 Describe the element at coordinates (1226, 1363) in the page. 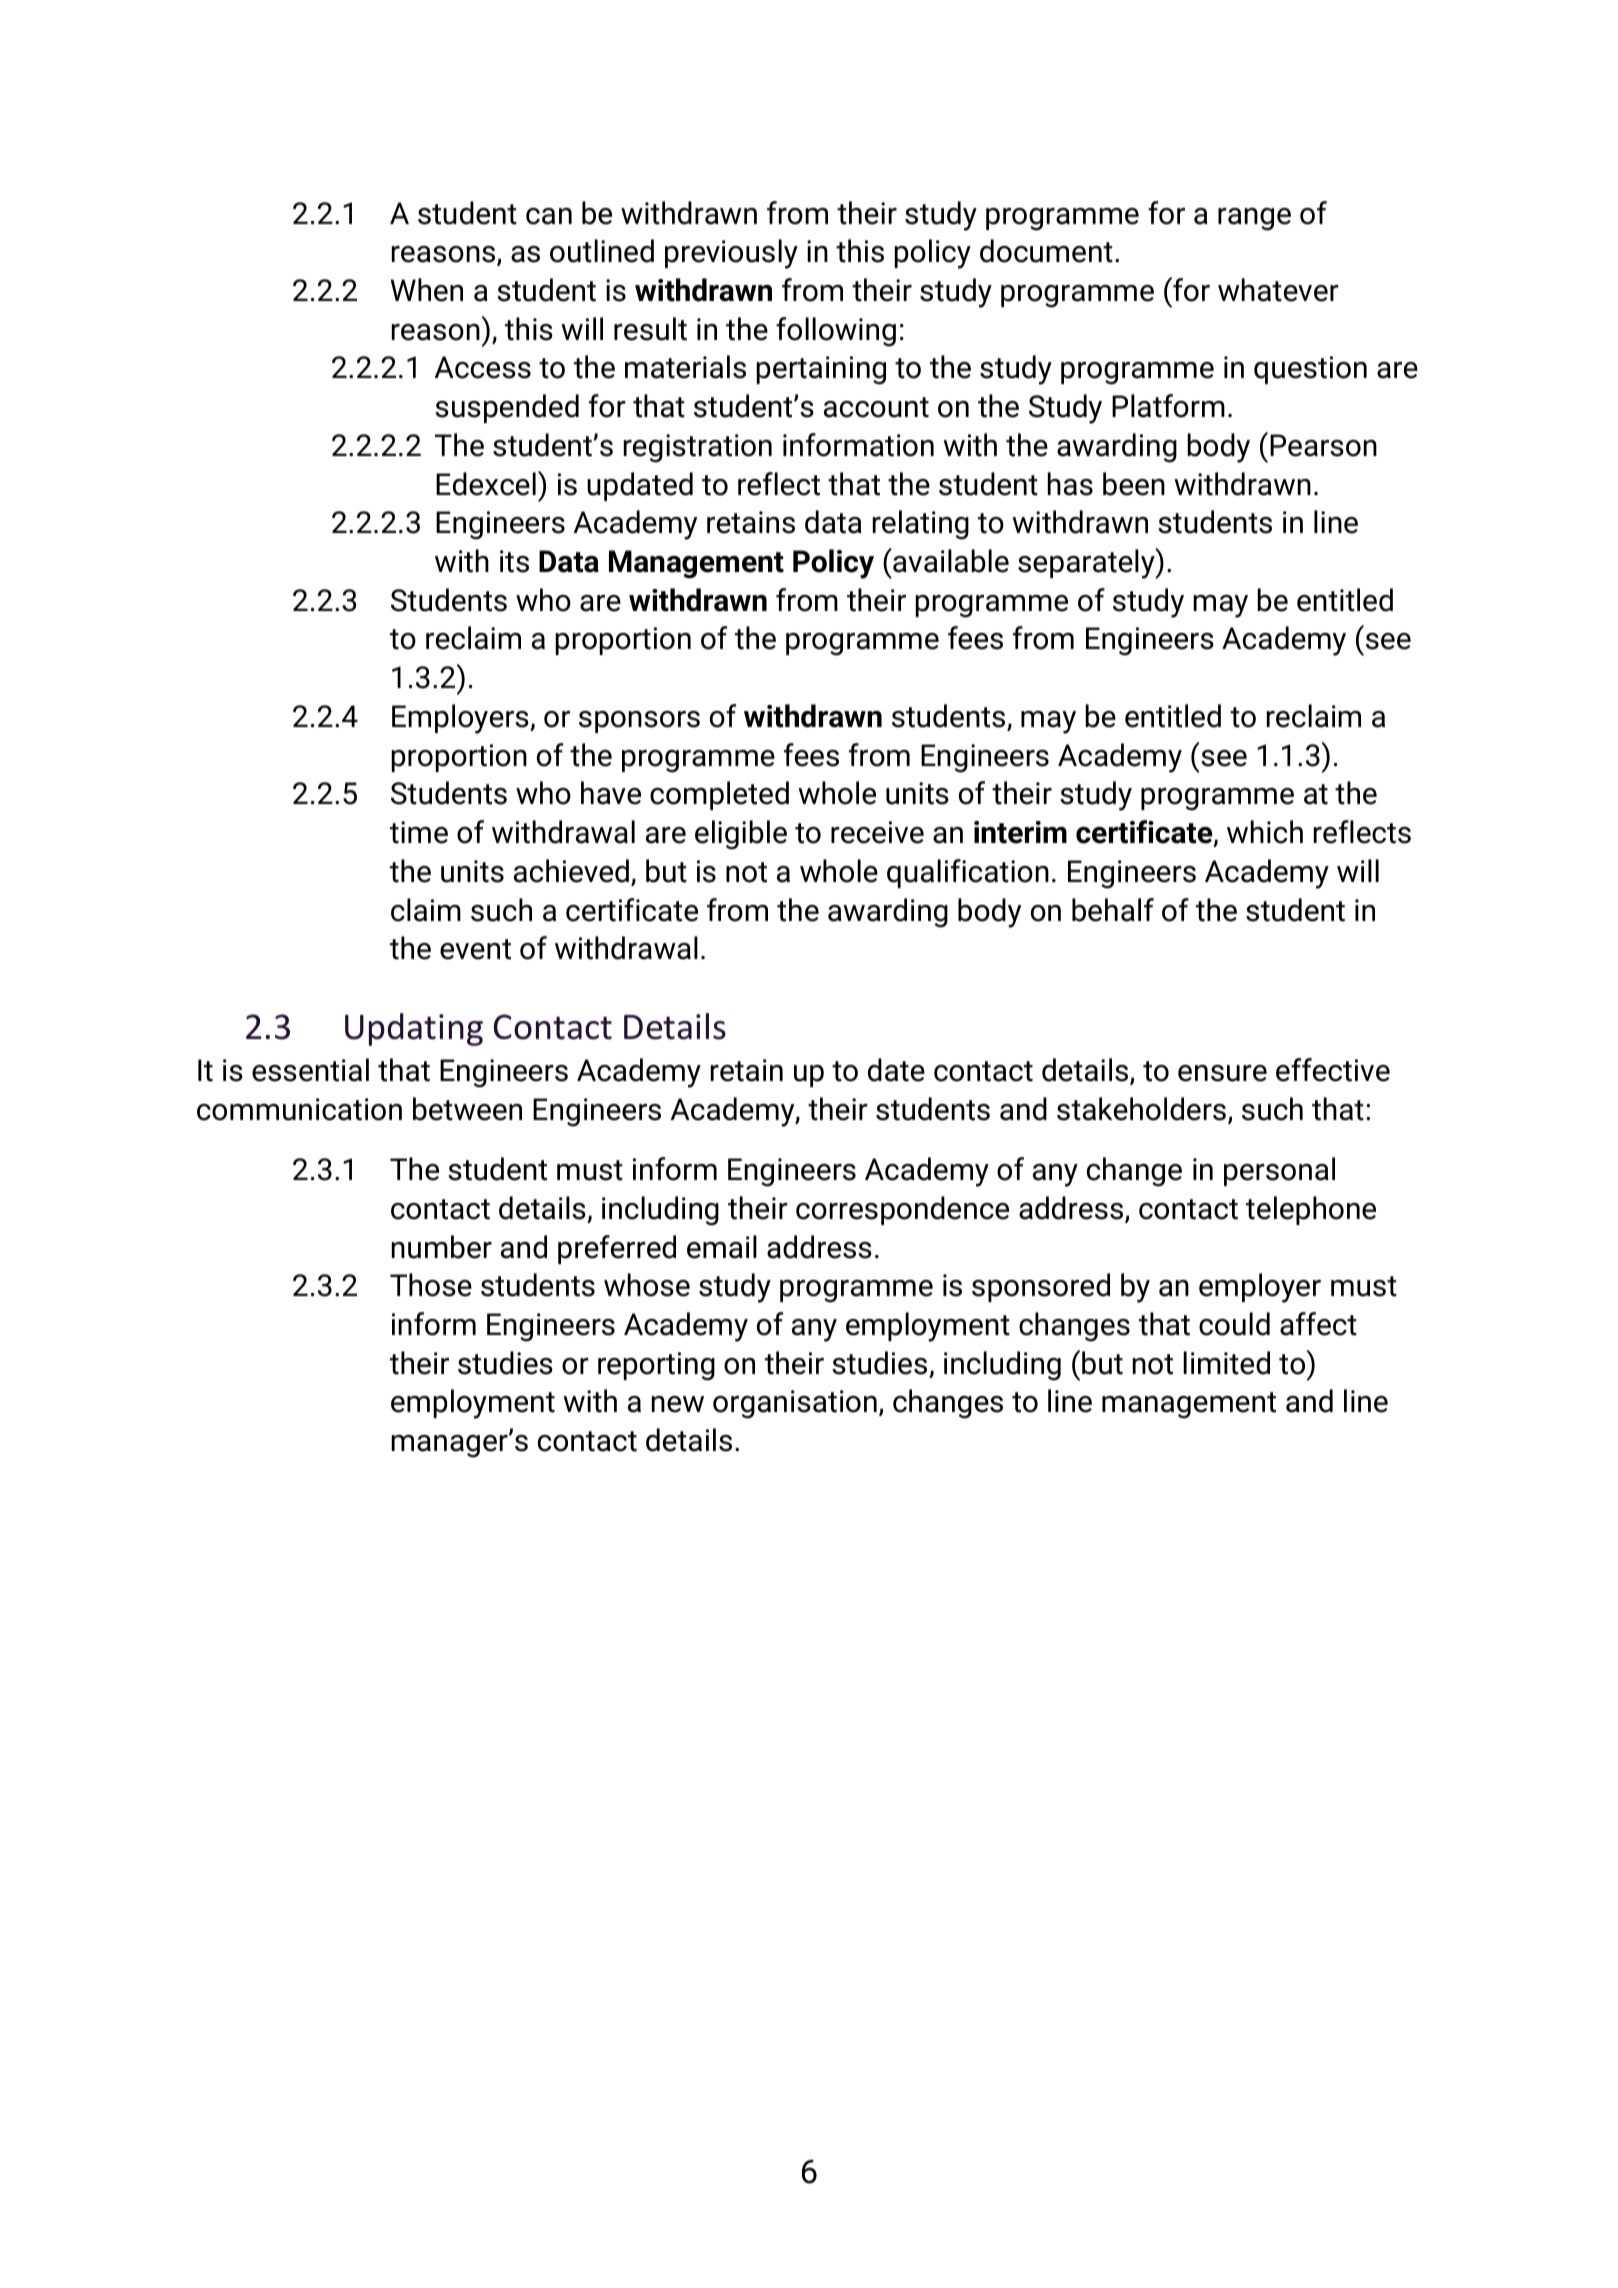

I see `limited` at that location.
